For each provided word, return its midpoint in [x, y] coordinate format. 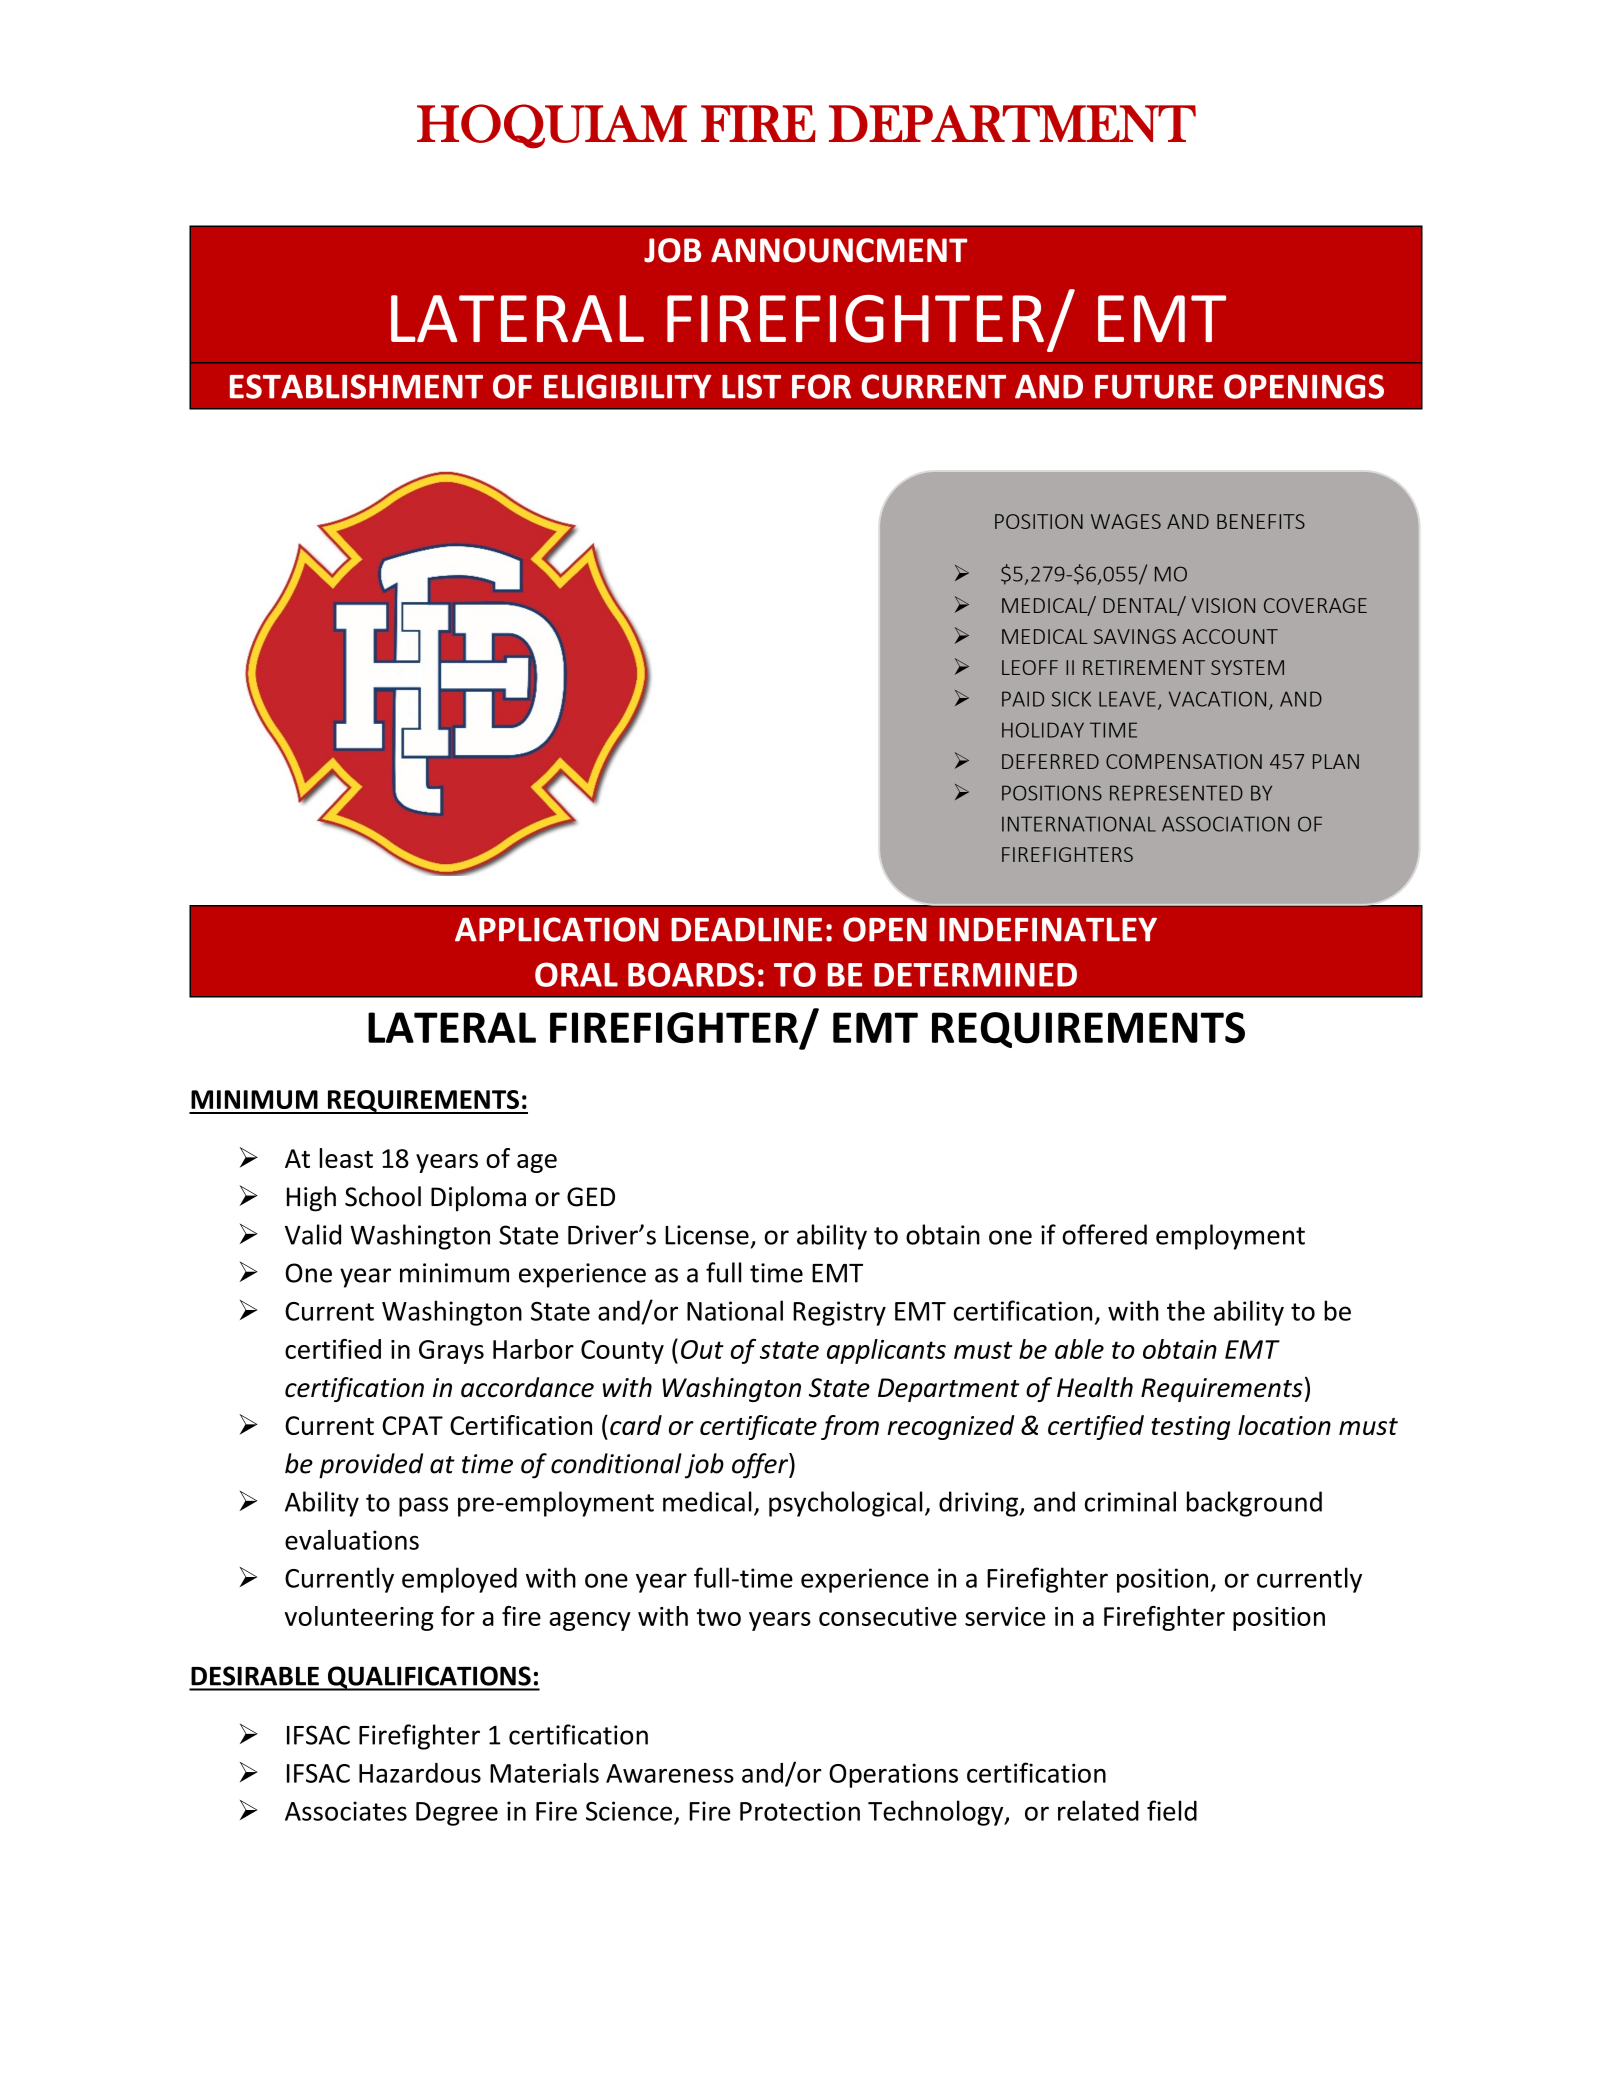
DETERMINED [975, 975]
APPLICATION [557, 929]
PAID [1023, 699]
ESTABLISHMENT [356, 386]
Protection [800, 1811]
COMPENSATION [1184, 761]
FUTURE [1154, 387]
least [346, 1158]
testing [1190, 1428]
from [850, 1427]
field [1172, 1810]
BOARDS [691, 974]
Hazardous [420, 1773]
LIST [751, 386]
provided [371, 1466]
